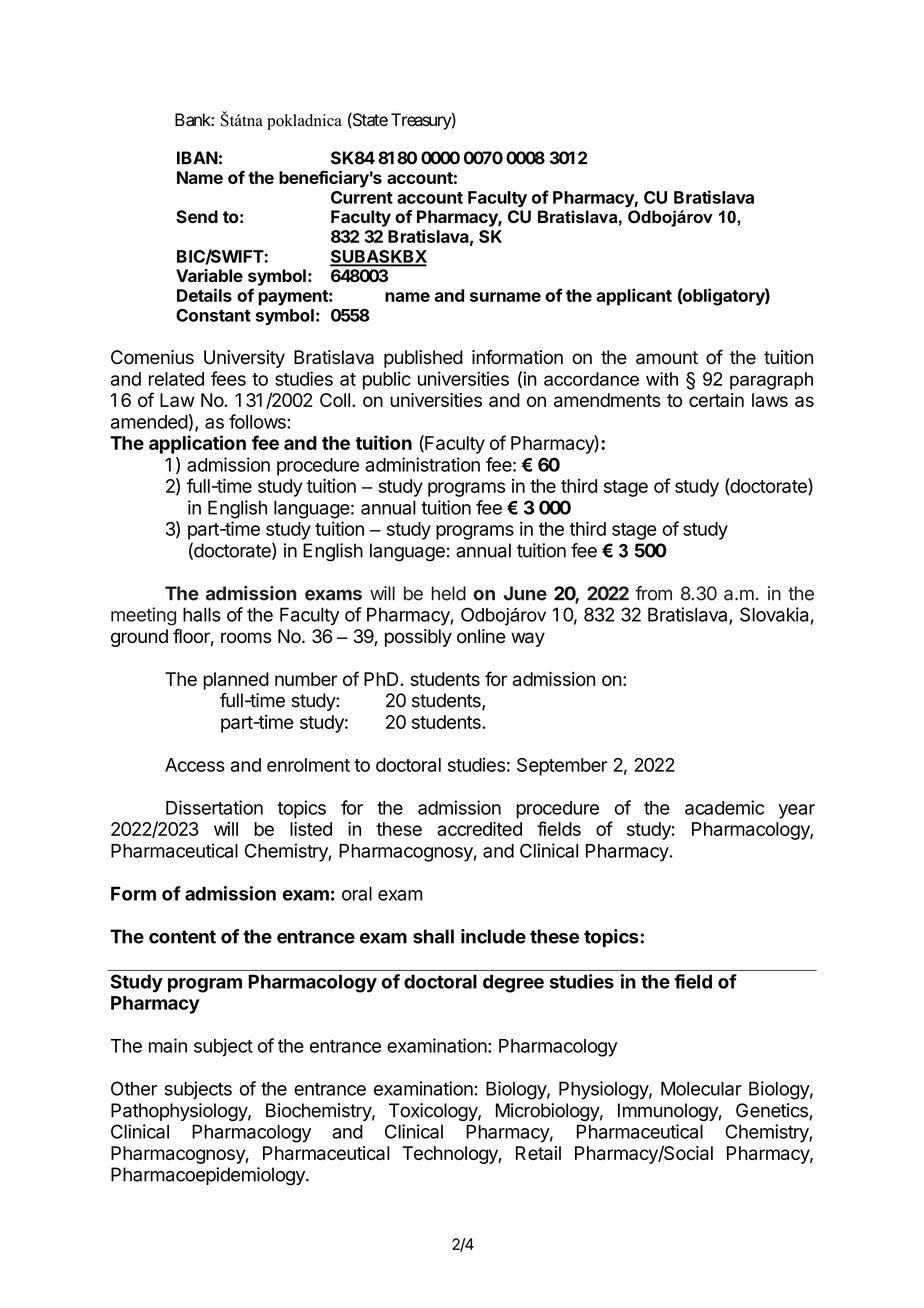  I want to click on Send, so click(197, 217).
